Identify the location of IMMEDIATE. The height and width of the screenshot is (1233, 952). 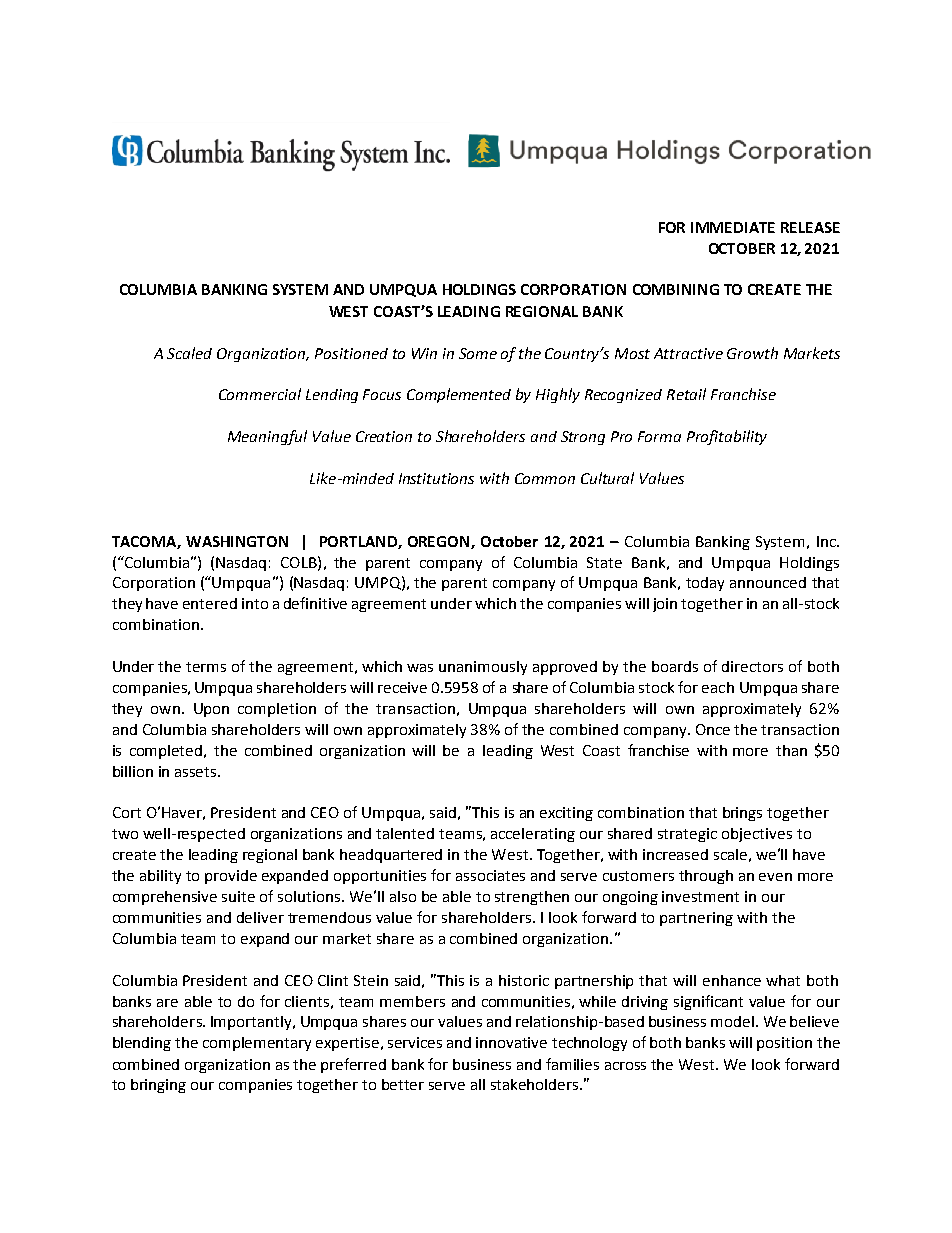
(733, 227).
